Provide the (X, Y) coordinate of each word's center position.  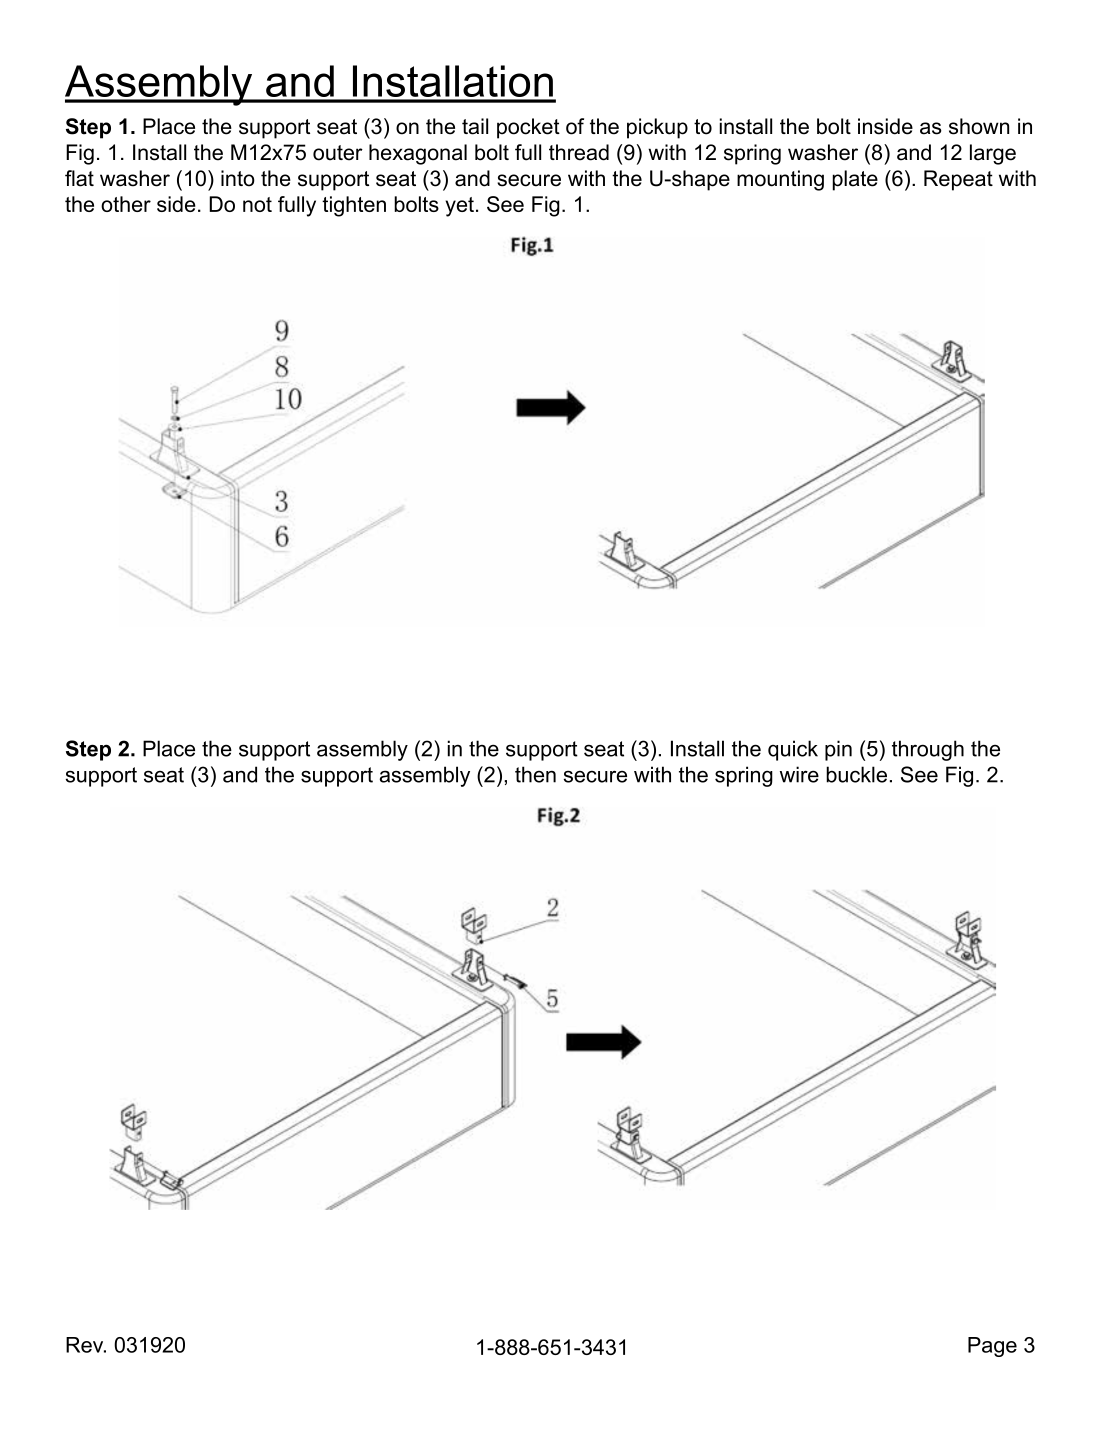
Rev (86, 1345)
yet (459, 207)
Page (992, 1347)
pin (838, 750)
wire (799, 774)
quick (793, 750)
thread (579, 152)
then (535, 774)
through (928, 750)
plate (855, 180)
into (238, 178)
